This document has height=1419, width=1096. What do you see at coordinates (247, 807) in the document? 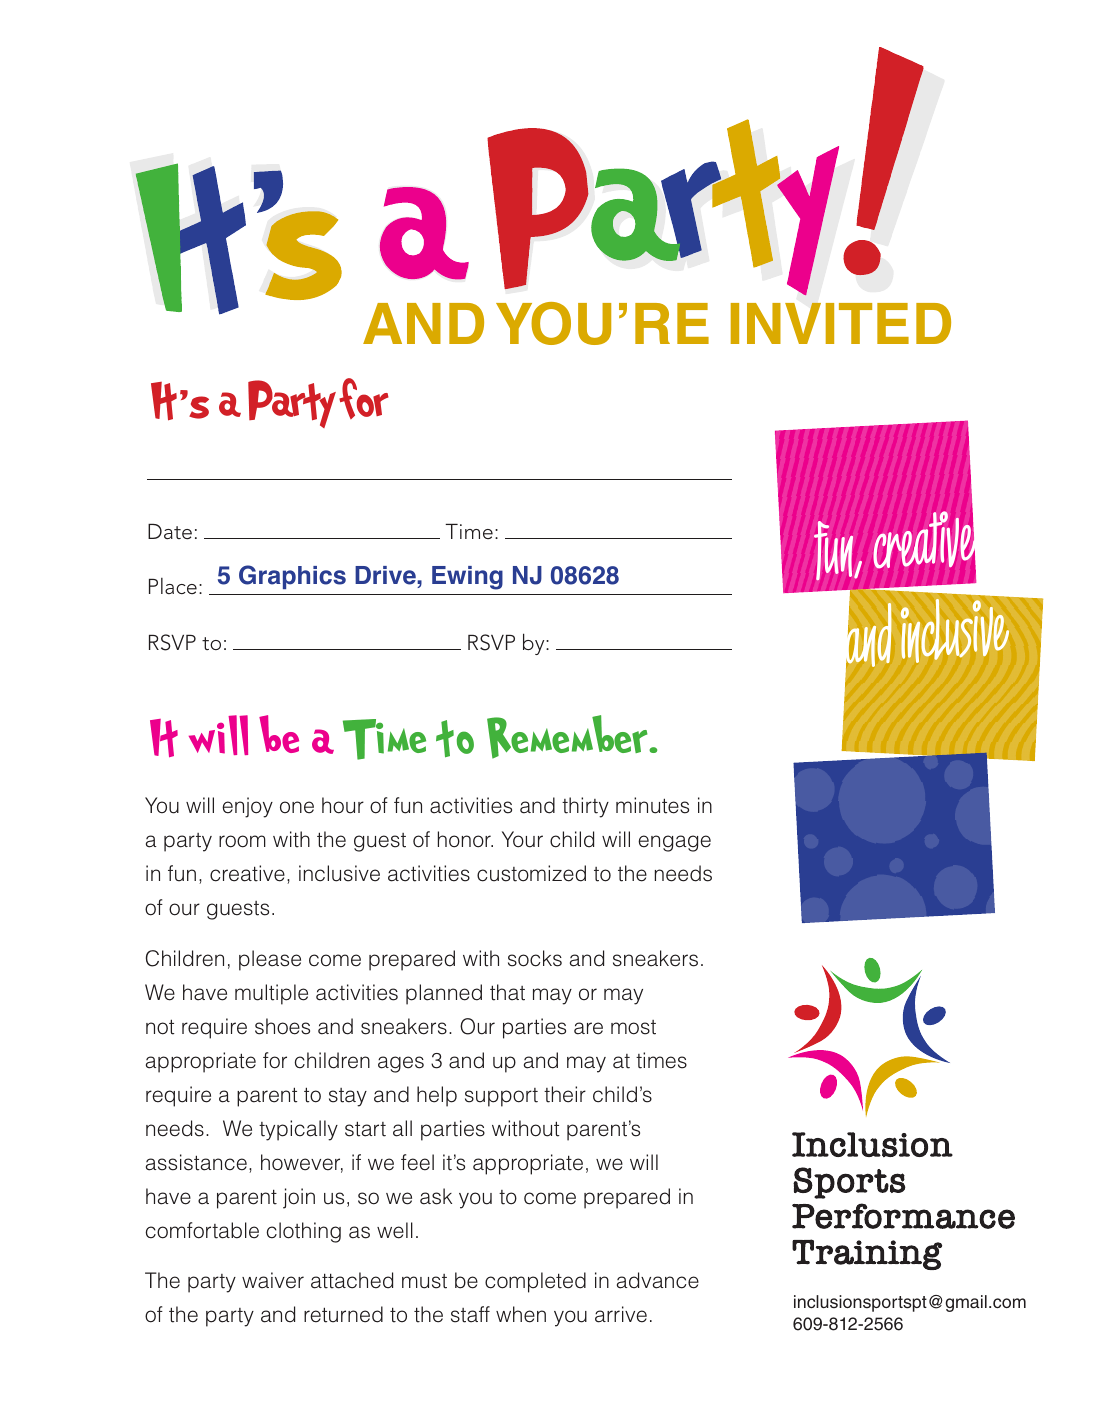
I see `enjoy` at bounding box center [247, 807].
